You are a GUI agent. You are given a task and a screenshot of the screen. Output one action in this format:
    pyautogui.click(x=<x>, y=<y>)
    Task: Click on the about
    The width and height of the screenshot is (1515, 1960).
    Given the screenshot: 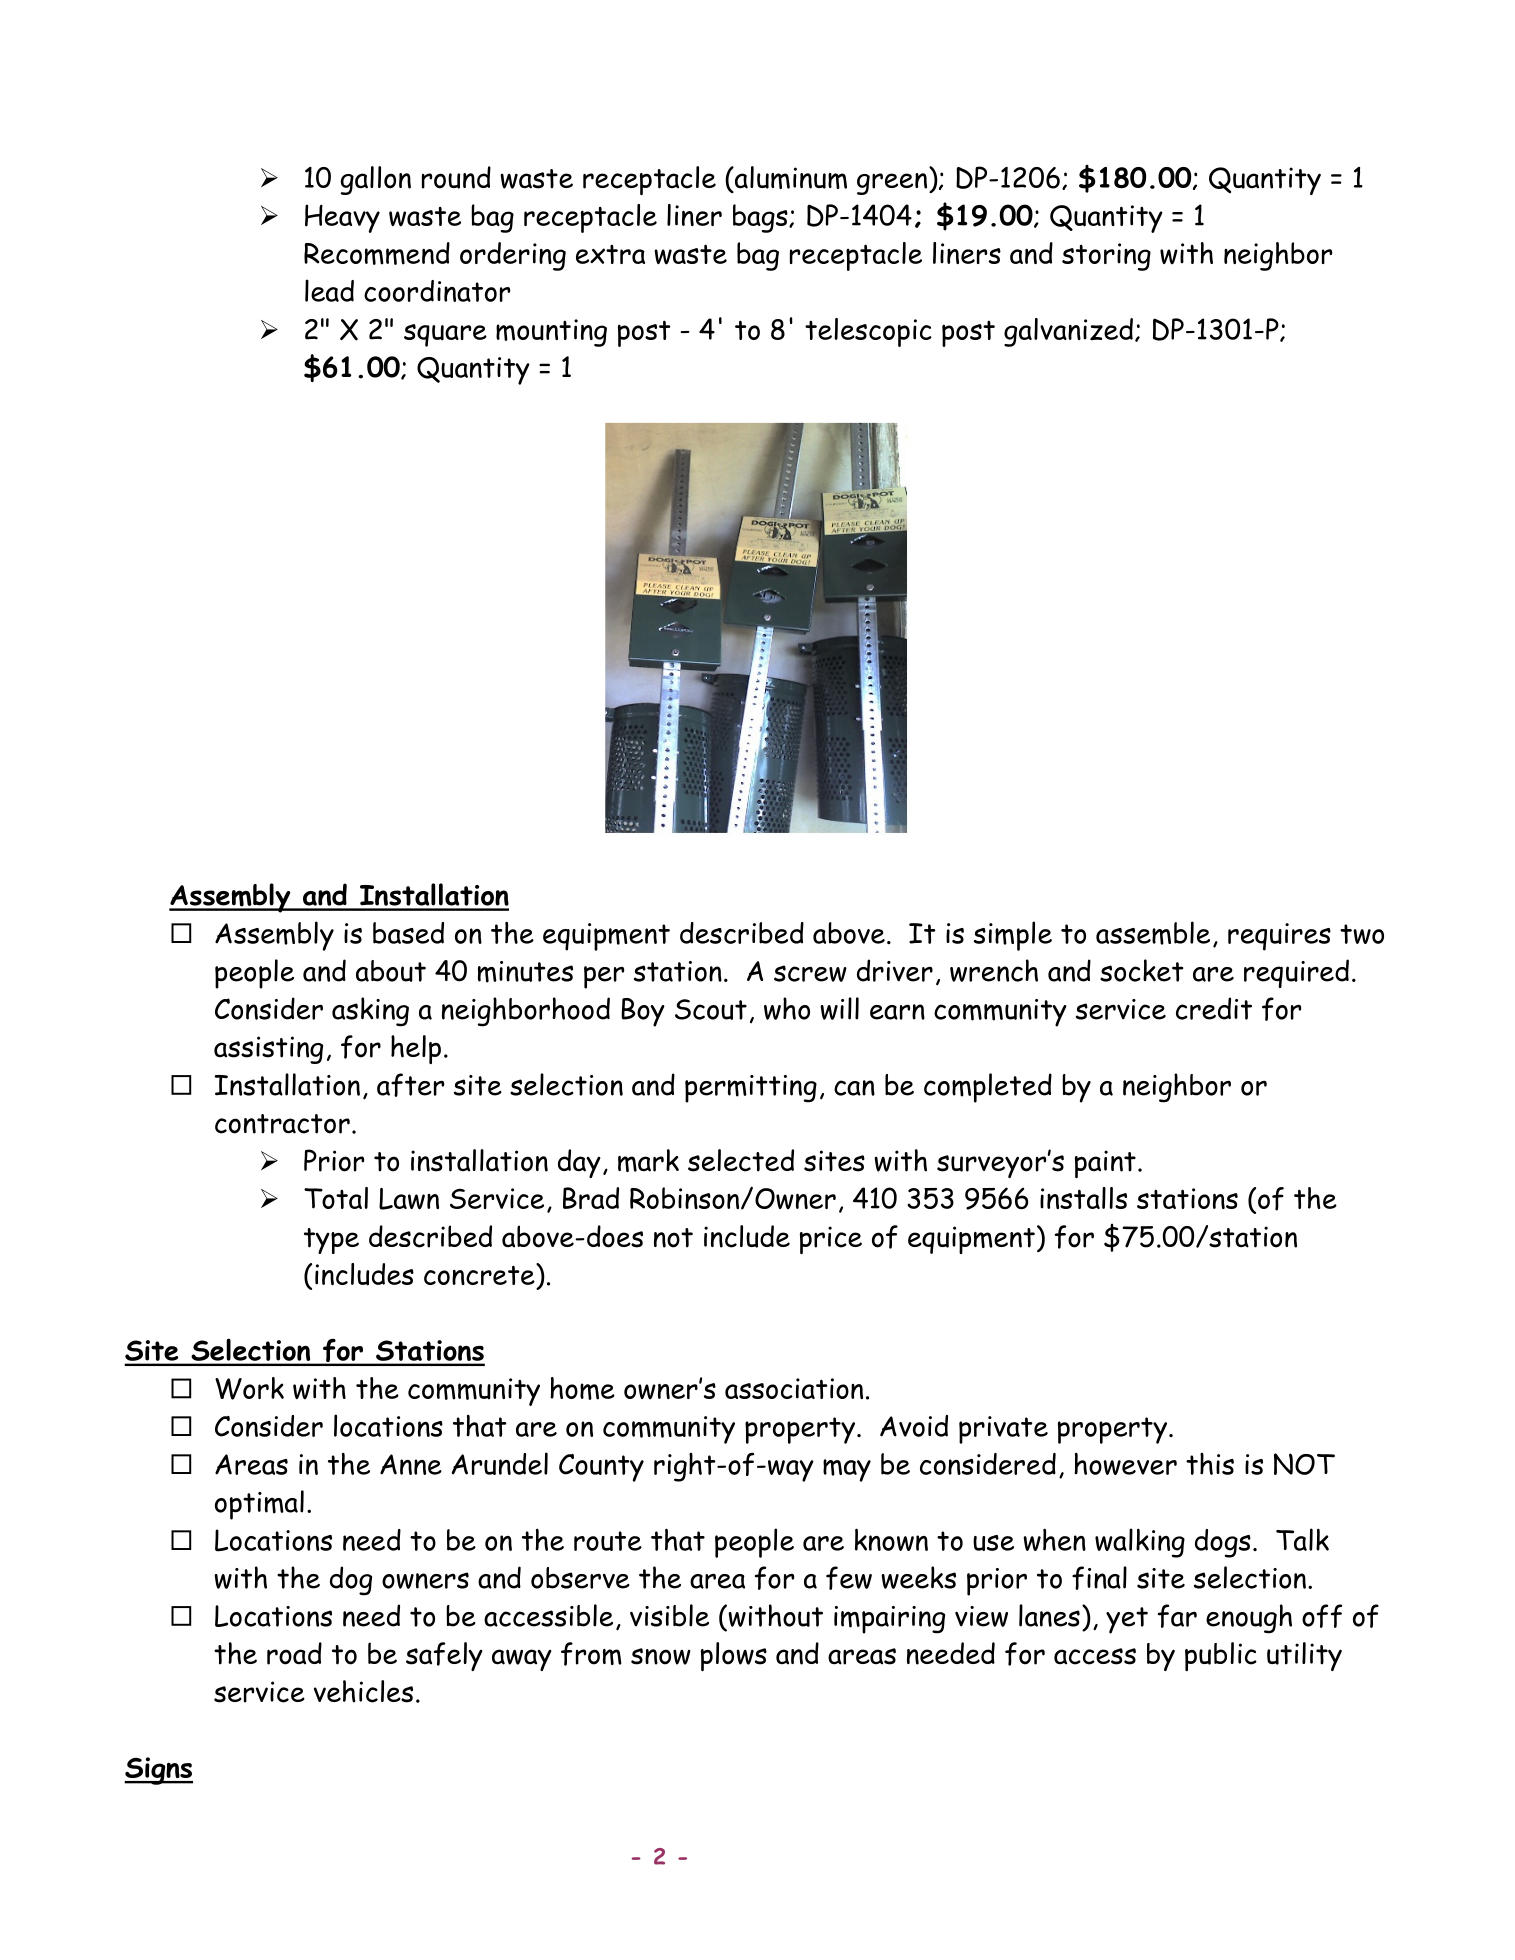 What is the action you would take?
    pyautogui.click(x=391, y=971)
